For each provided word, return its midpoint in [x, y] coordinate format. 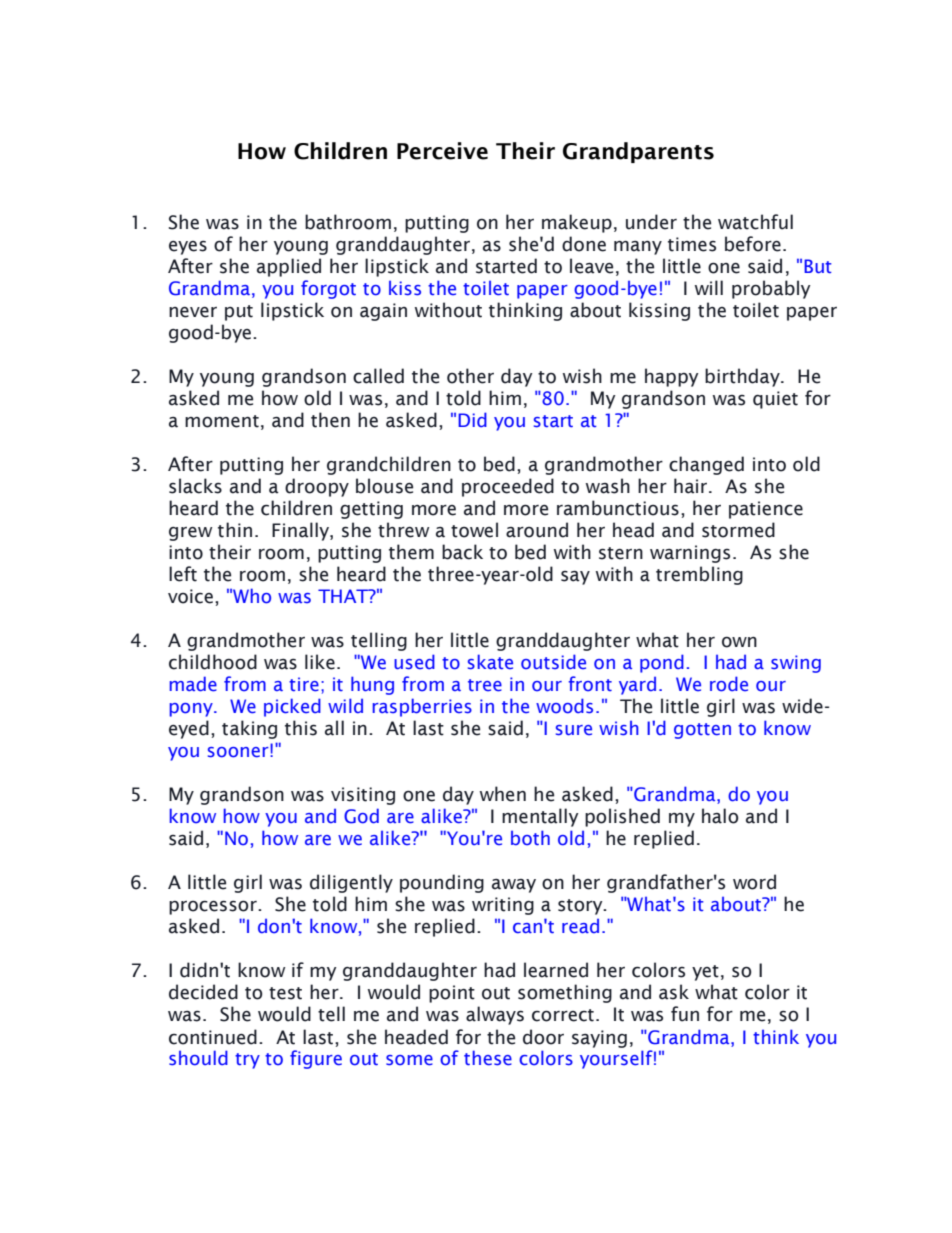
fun [685, 1014]
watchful [755, 222]
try [247, 1061]
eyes [188, 247]
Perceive [442, 151]
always [495, 1015]
